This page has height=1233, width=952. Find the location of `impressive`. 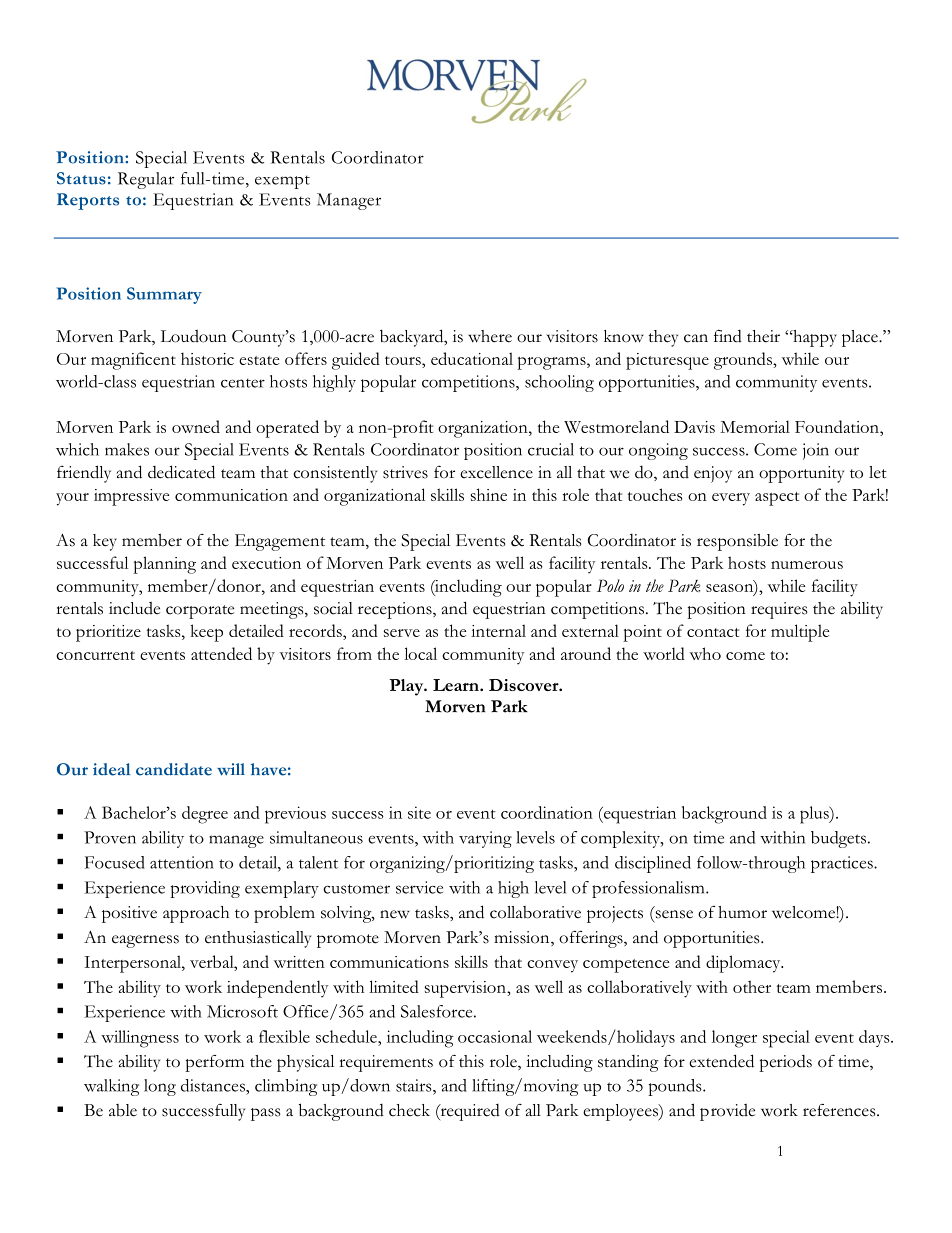

impressive is located at coordinates (131, 497).
